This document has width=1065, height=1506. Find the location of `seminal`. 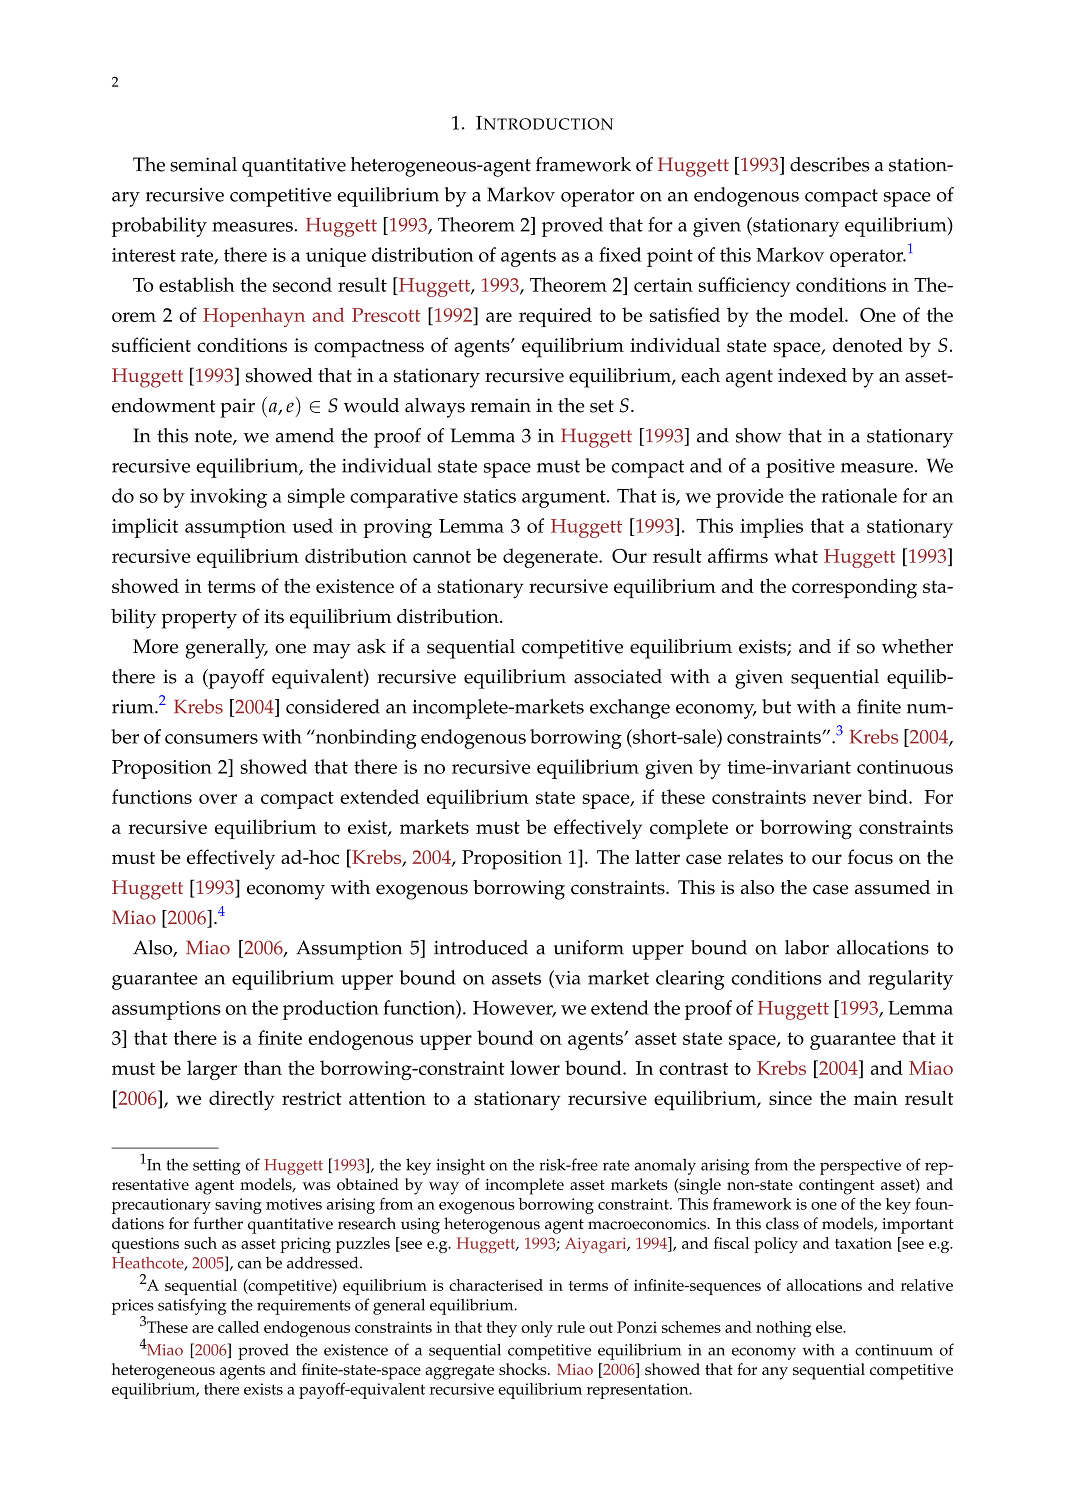

seminal is located at coordinates (203, 164).
